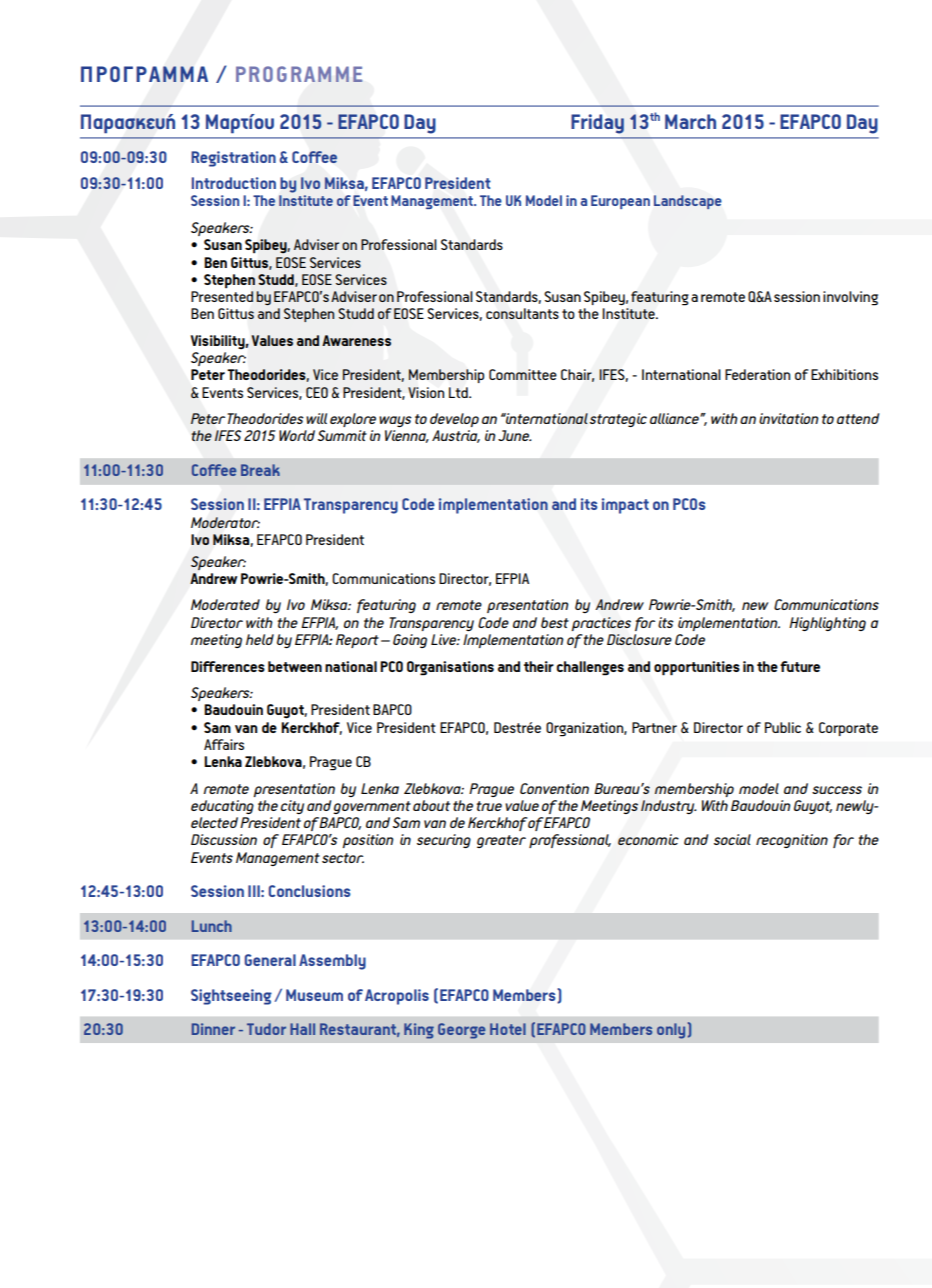  Describe the element at coordinates (523, 374) in the screenshot. I see `Committee` at that location.
